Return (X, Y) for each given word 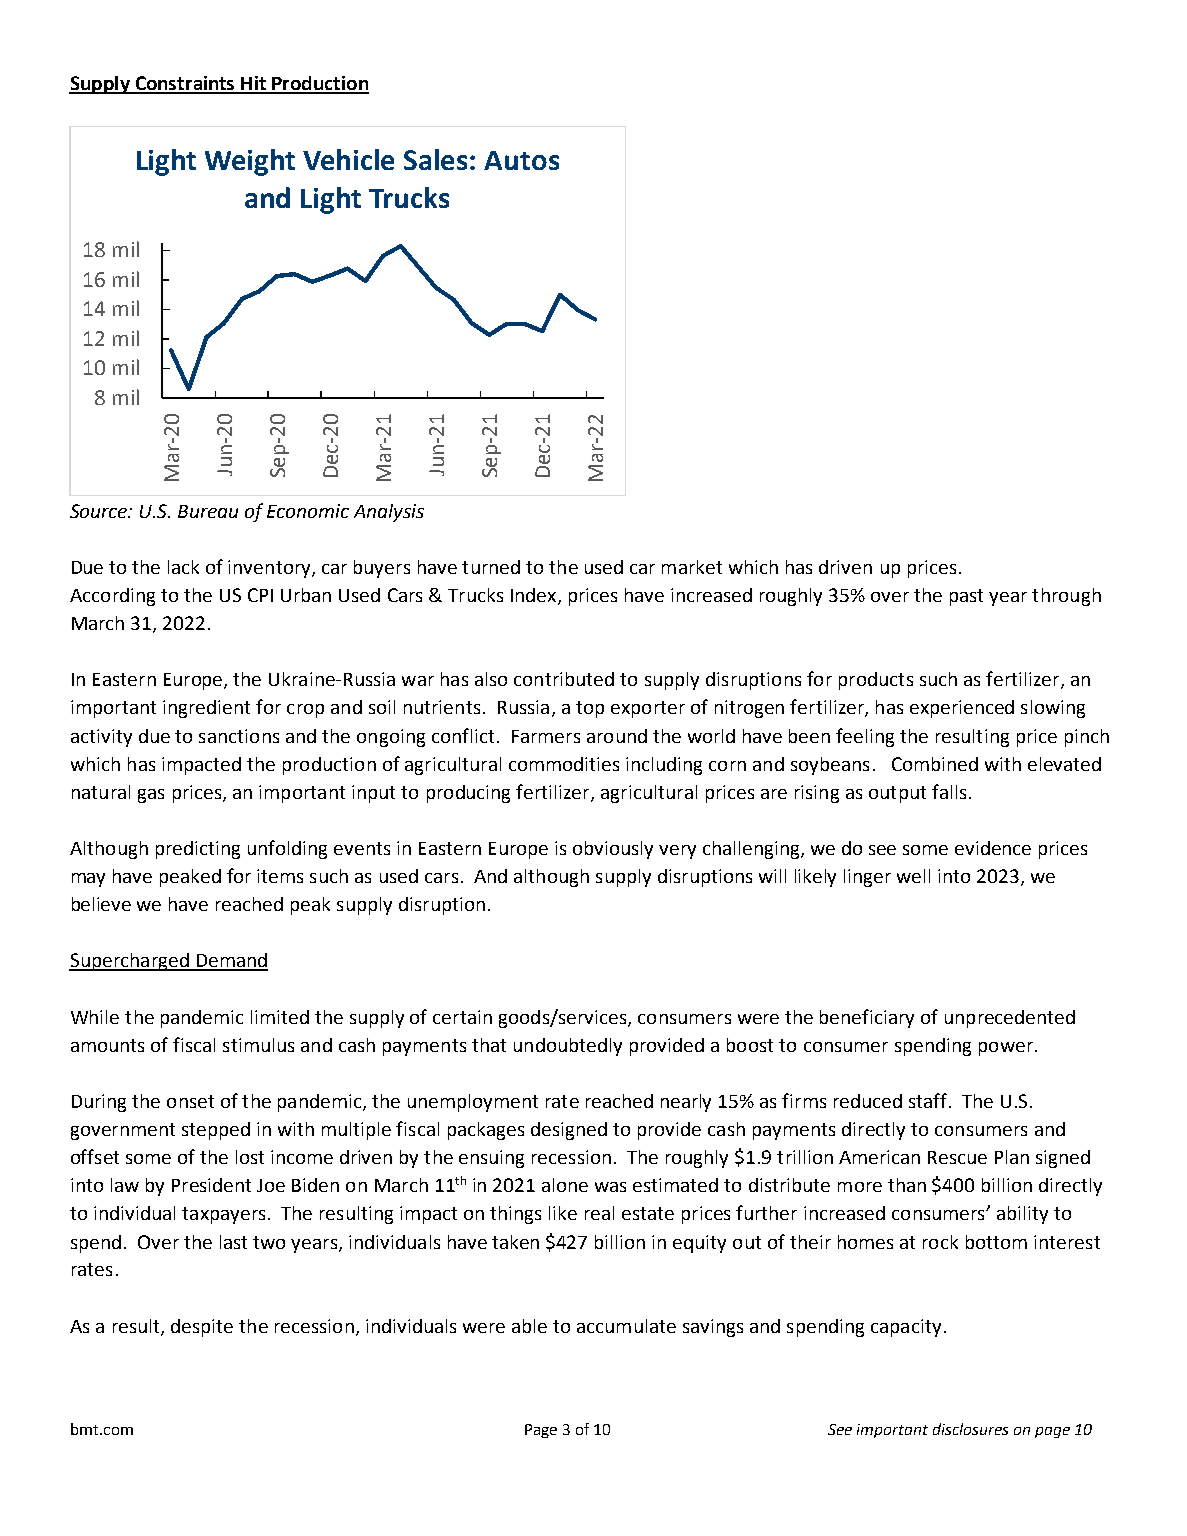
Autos (521, 160)
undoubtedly (568, 1047)
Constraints (185, 84)
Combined (935, 764)
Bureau (208, 511)
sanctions (239, 736)
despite (202, 1328)
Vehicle (348, 159)
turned (491, 567)
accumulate (626, 1326)
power (1006, 1049)
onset (190, 1101)
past (966, 597)
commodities (564, 764)
